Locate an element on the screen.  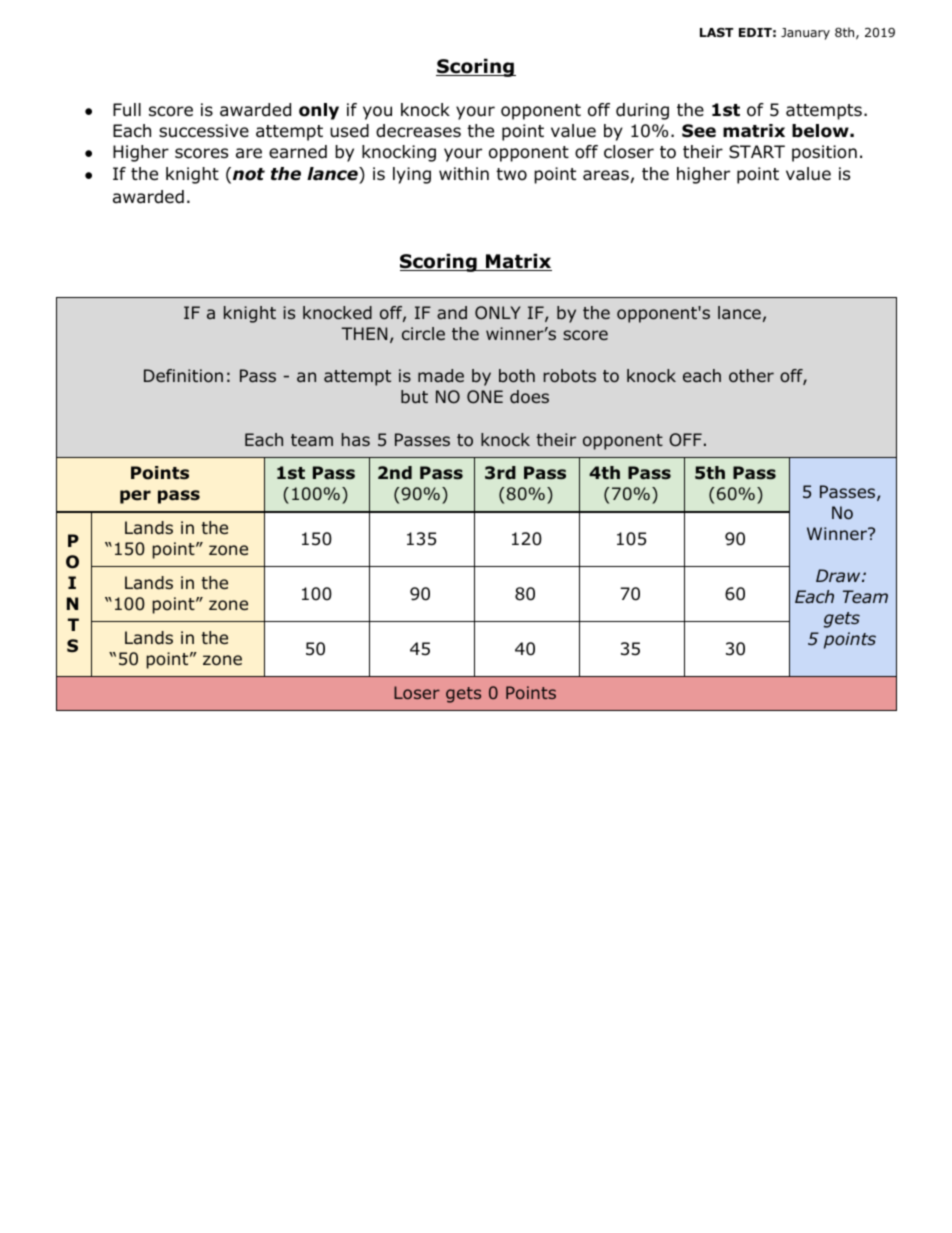
has is located at coordinates (356, 439).
